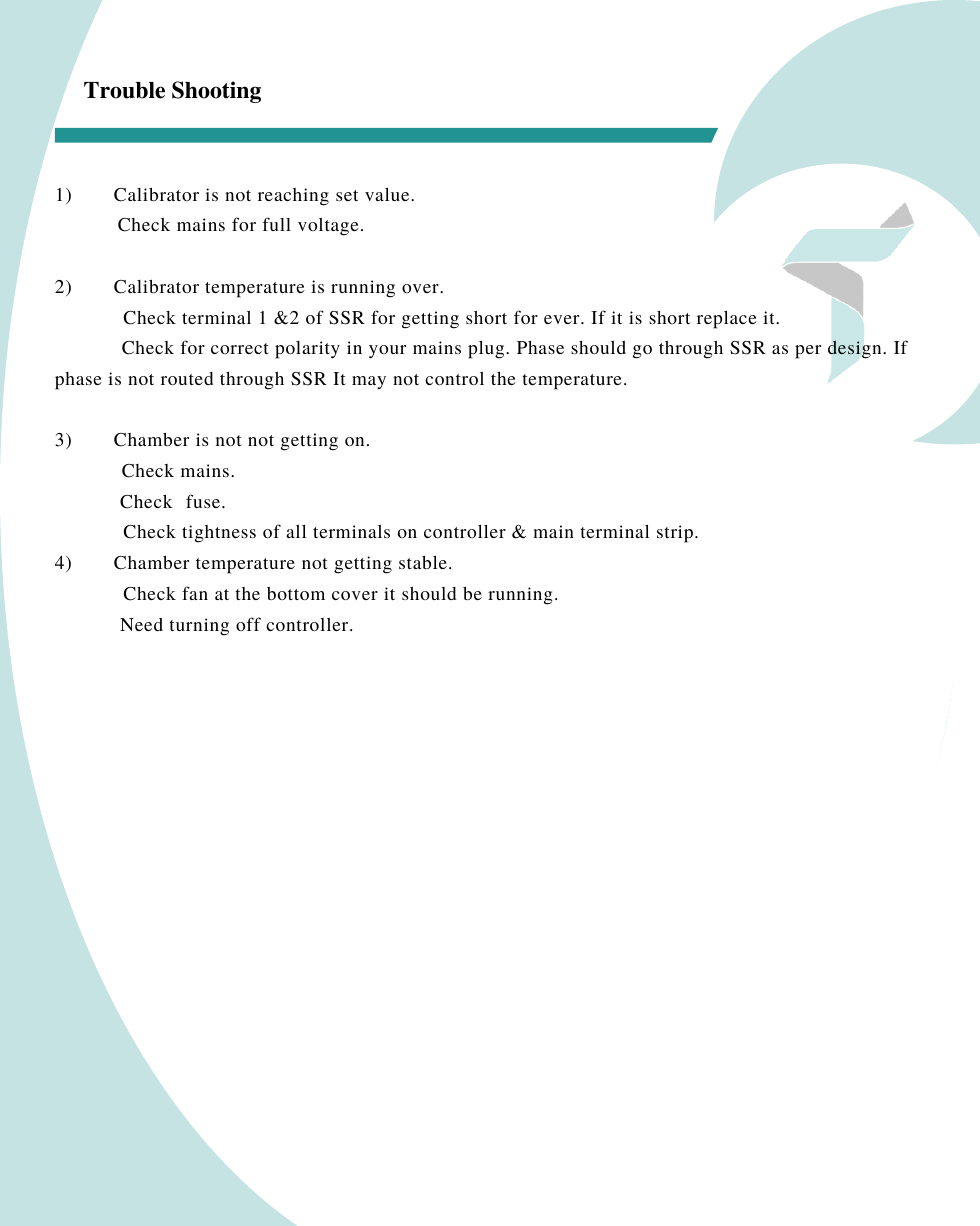  Describe the element at coordinates (276, 224) in the image. I see `full` at that location.
